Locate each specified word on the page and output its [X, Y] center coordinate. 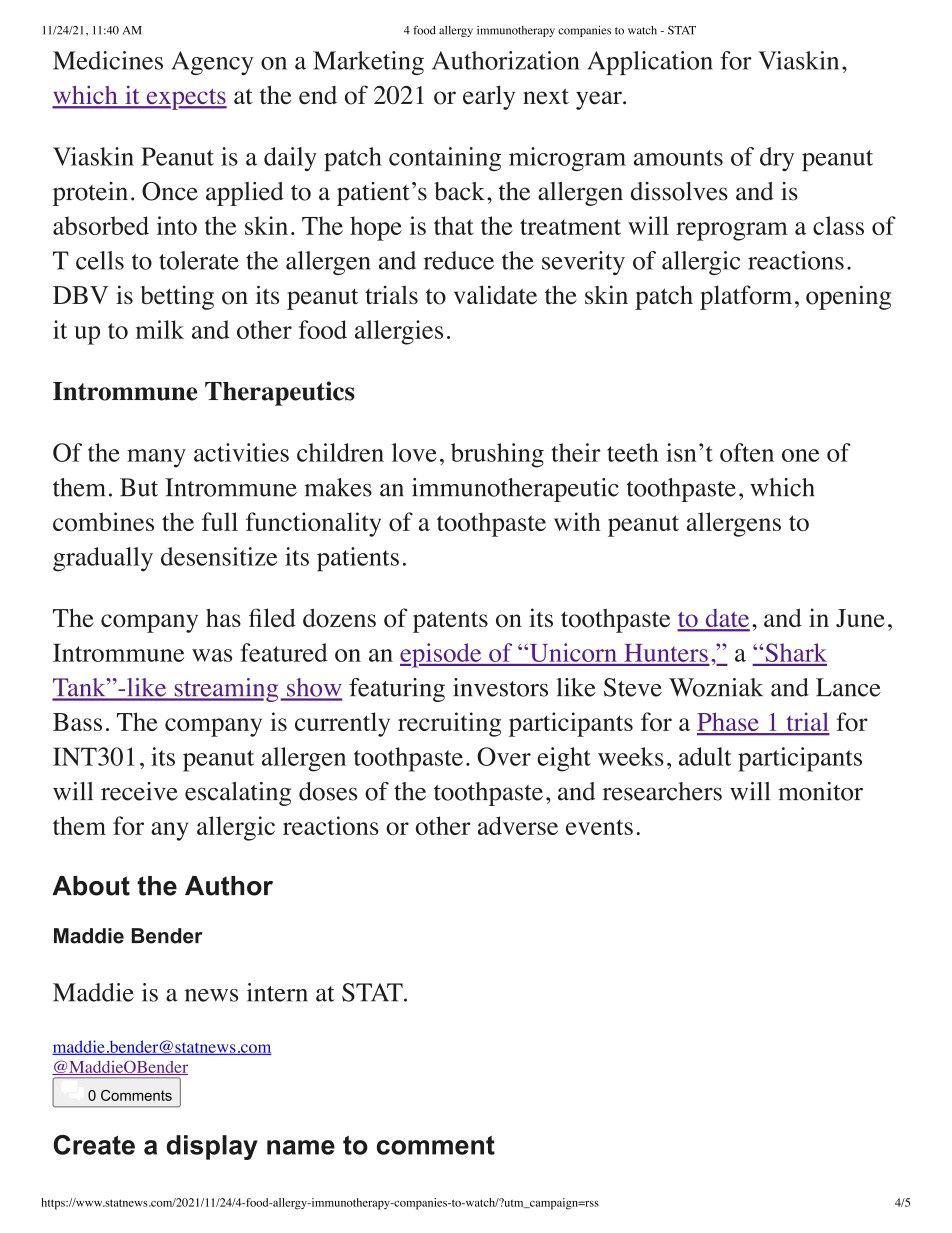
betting [177, 297]
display [212, 1147]
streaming [225, 690]
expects [185, 99]
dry [777, 159]
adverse [518, 825]
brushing [497, 455]
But [139, 487]
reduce [458, 260]
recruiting [449, 724]
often [747, 452]
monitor [820, 791]
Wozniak [716, 687]
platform [746, 297]
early [489, 97]
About [91, 886]
